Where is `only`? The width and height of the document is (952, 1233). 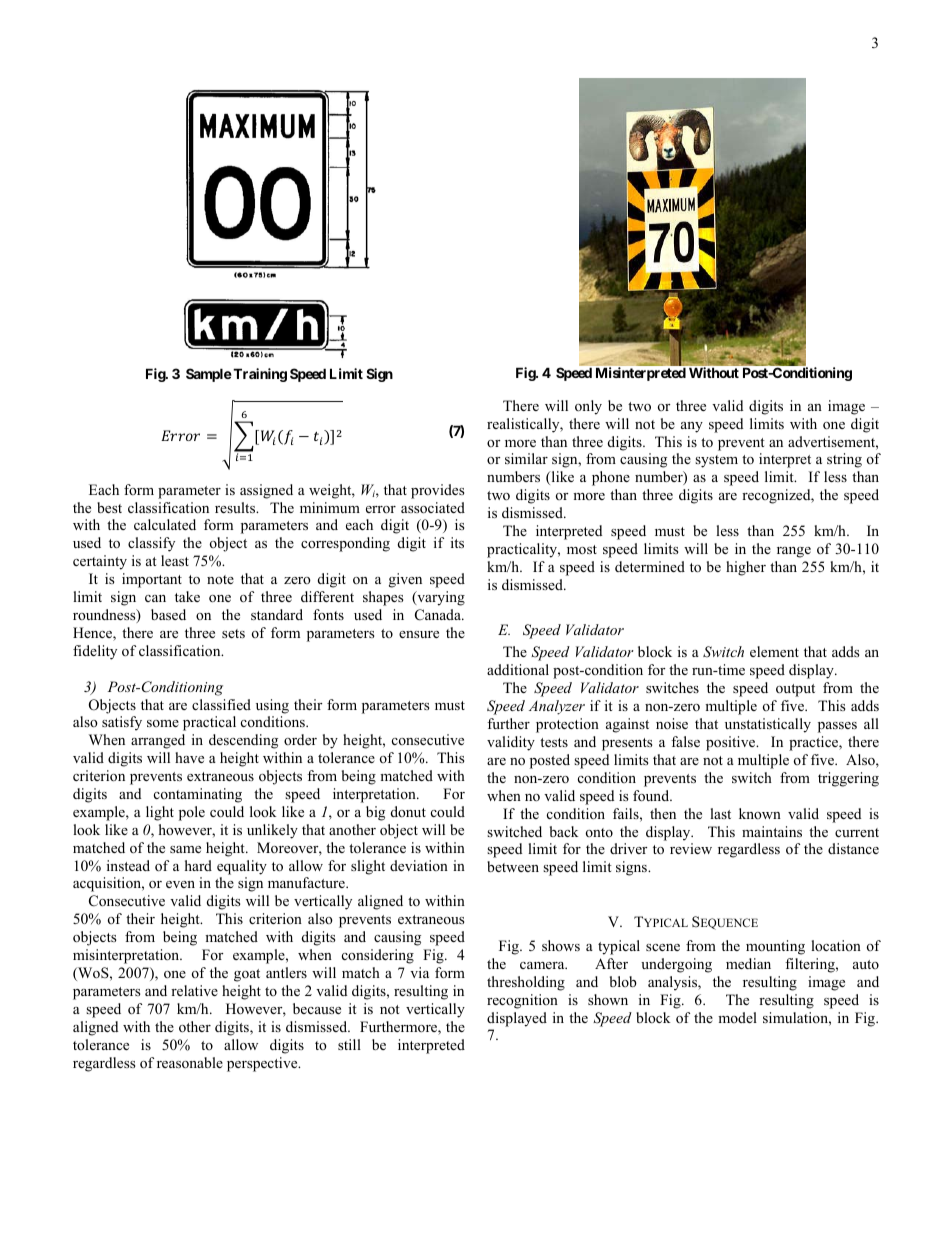 only is located at coordinates (588, 407).
